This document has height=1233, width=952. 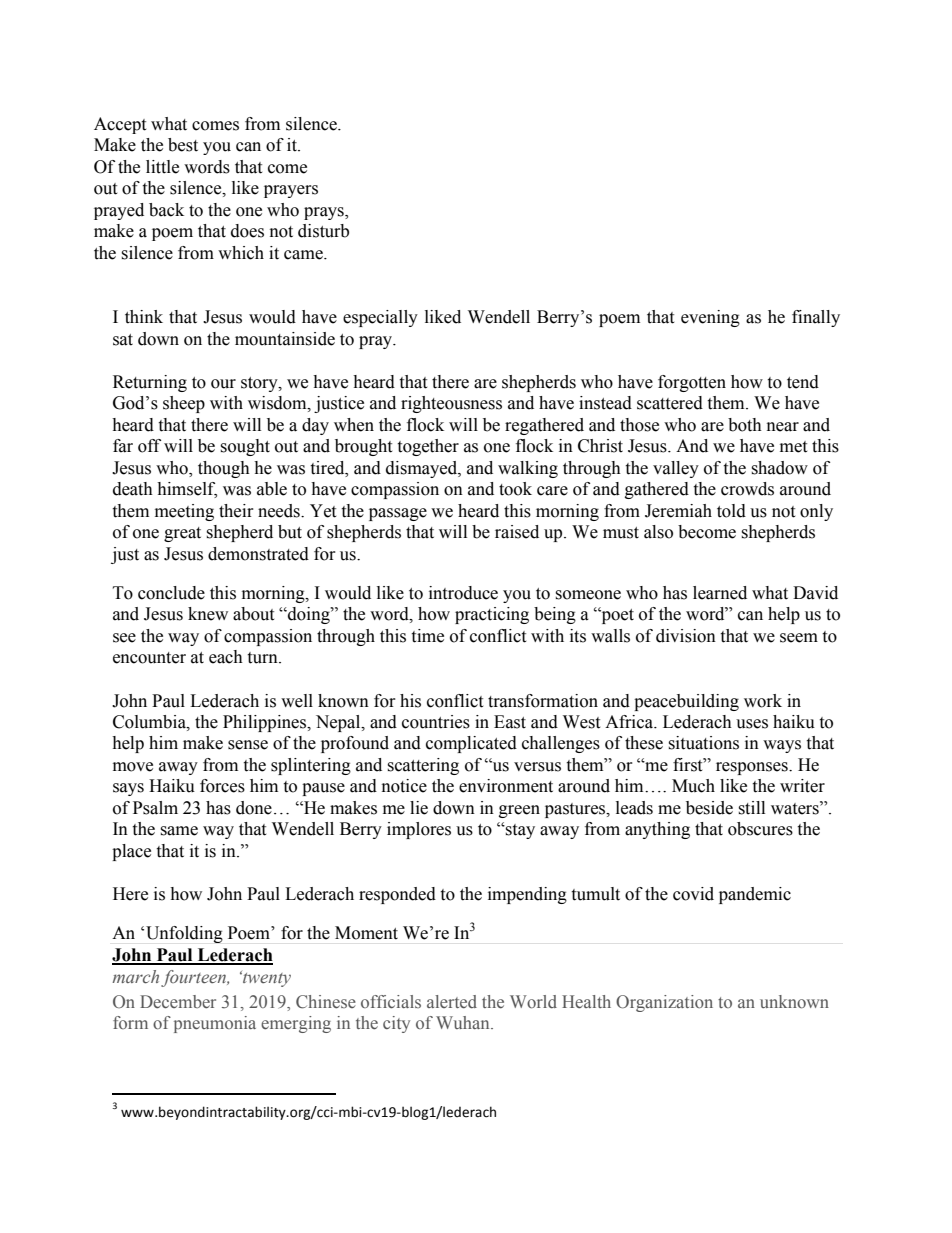 What do you see at coordinates (183, 145) in the document?
I see `best` at bounding box center [183, 145].
